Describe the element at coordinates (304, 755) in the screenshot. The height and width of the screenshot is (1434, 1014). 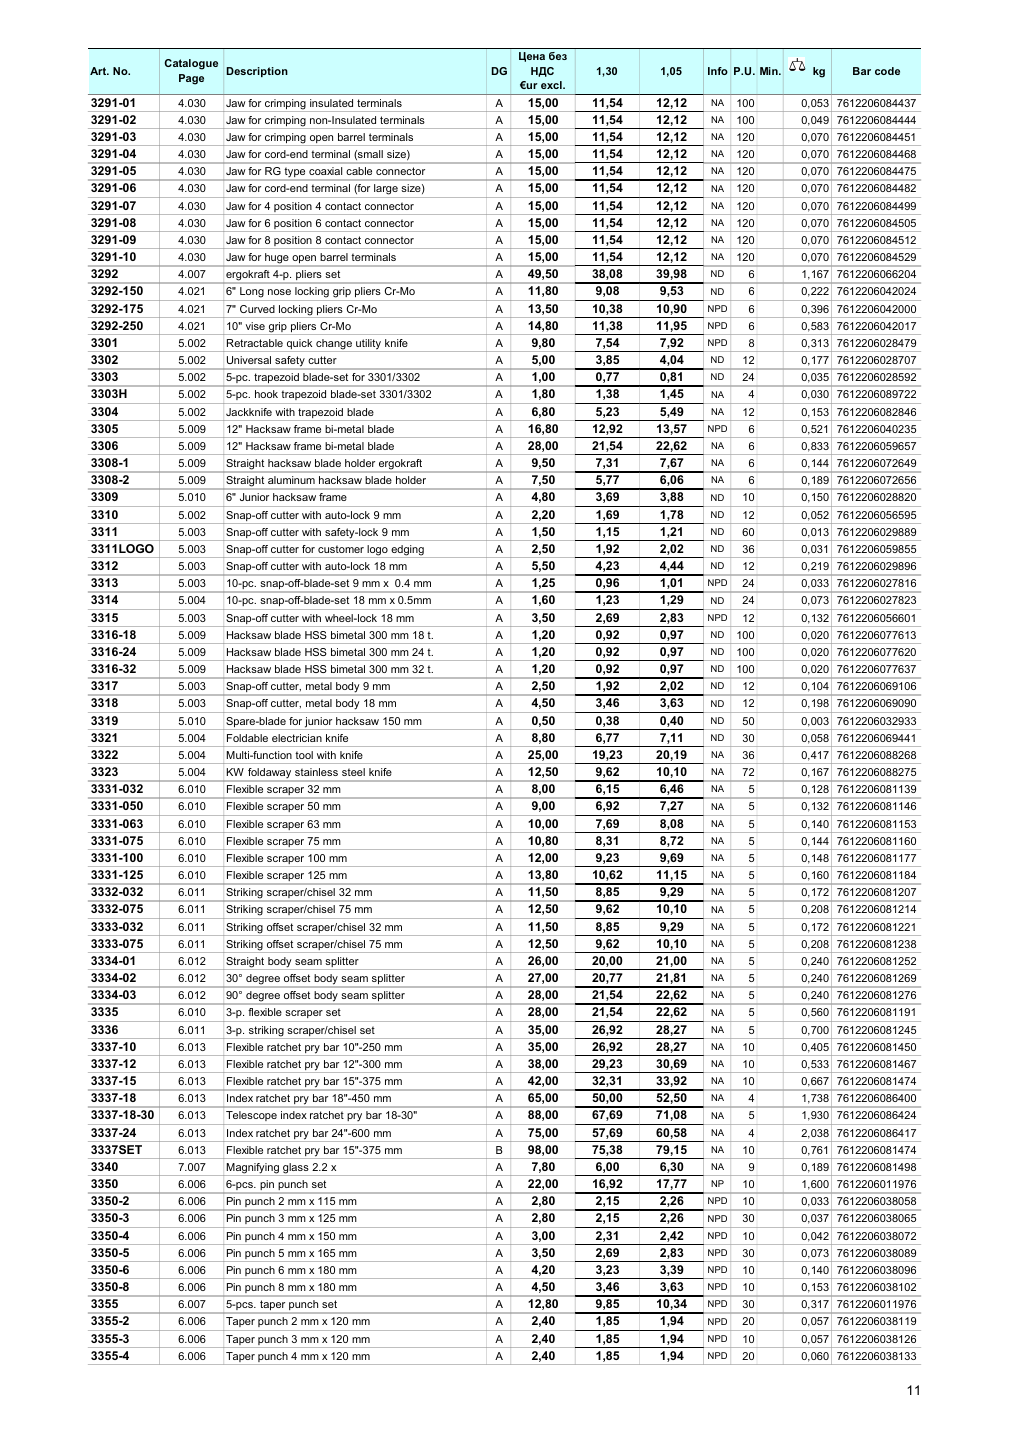
I see `tool` at that location.
